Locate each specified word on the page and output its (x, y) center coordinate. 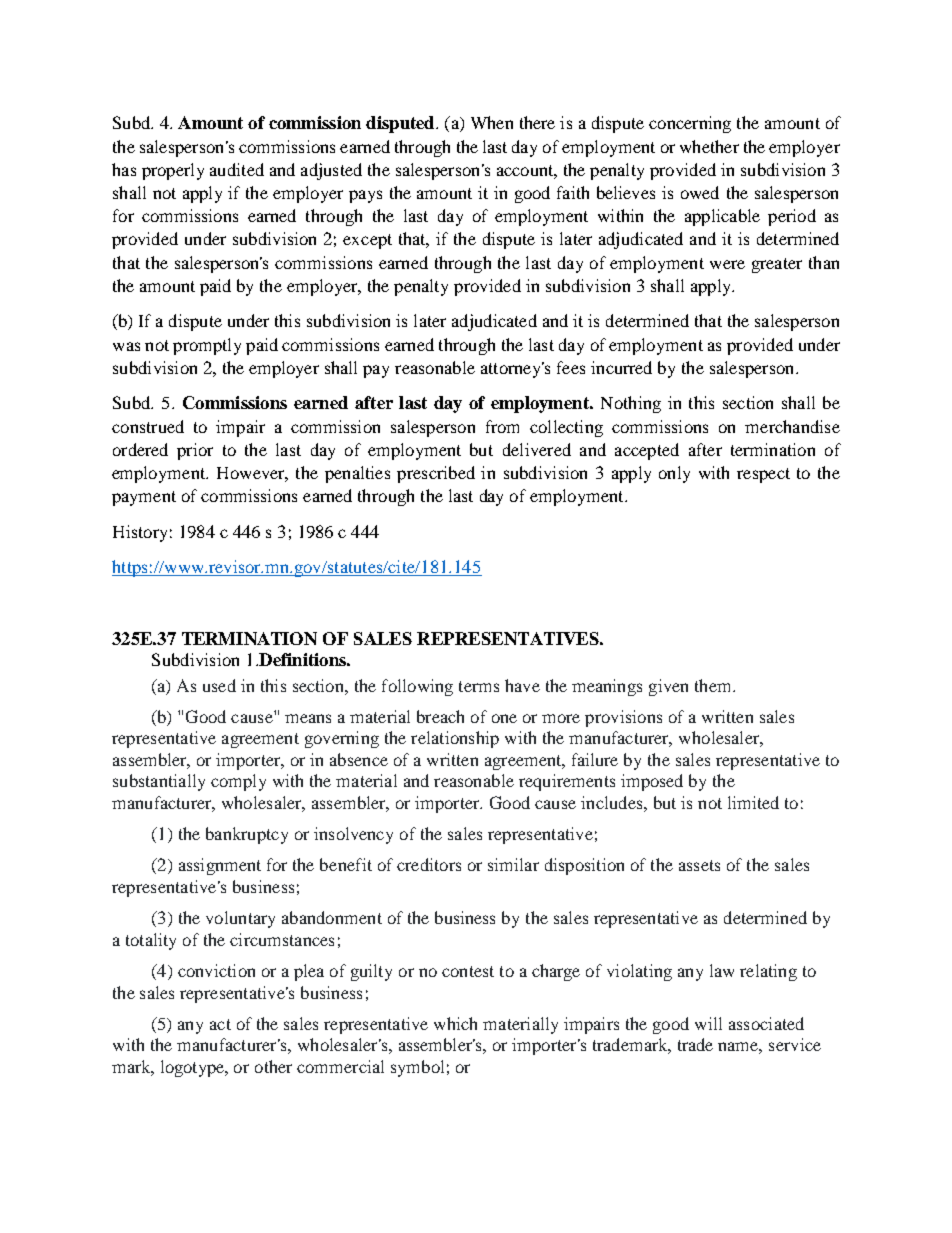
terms (479, 686)
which (455, 1023)
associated (766, 1023)
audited (237, 169)
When (492, 122)
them (714, 685)
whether (709, 146)
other (273, 1066)
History (140, 533)
